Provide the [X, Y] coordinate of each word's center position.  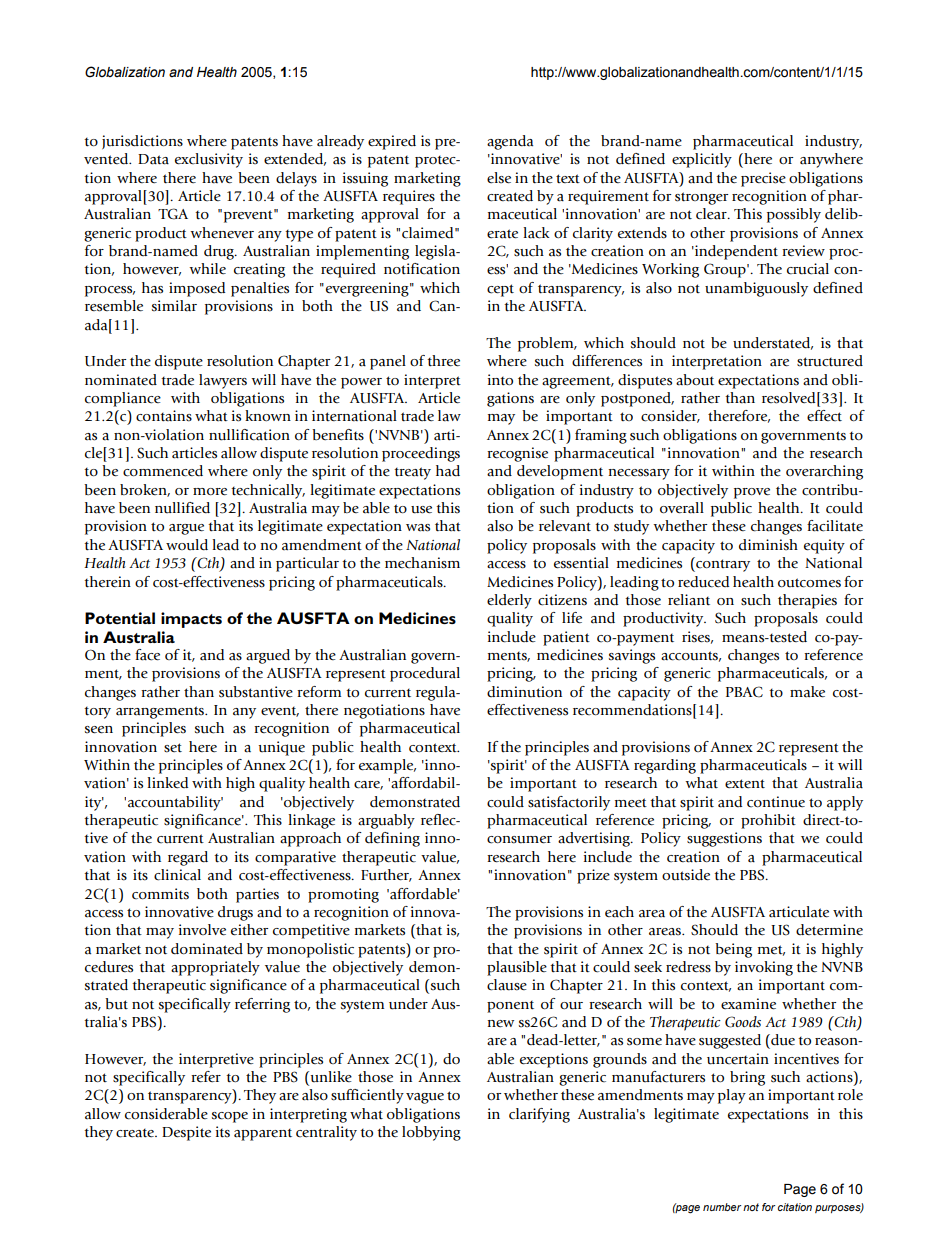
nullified [182, 508]
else [499, 178]
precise [763, 179]
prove [752, 493]
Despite [186, 1133]
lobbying [431, 1133]
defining [392, 839]
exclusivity [209, 160]
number [722, 1207]
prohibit [768, 821]
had [448, 471]
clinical [177, 875]
